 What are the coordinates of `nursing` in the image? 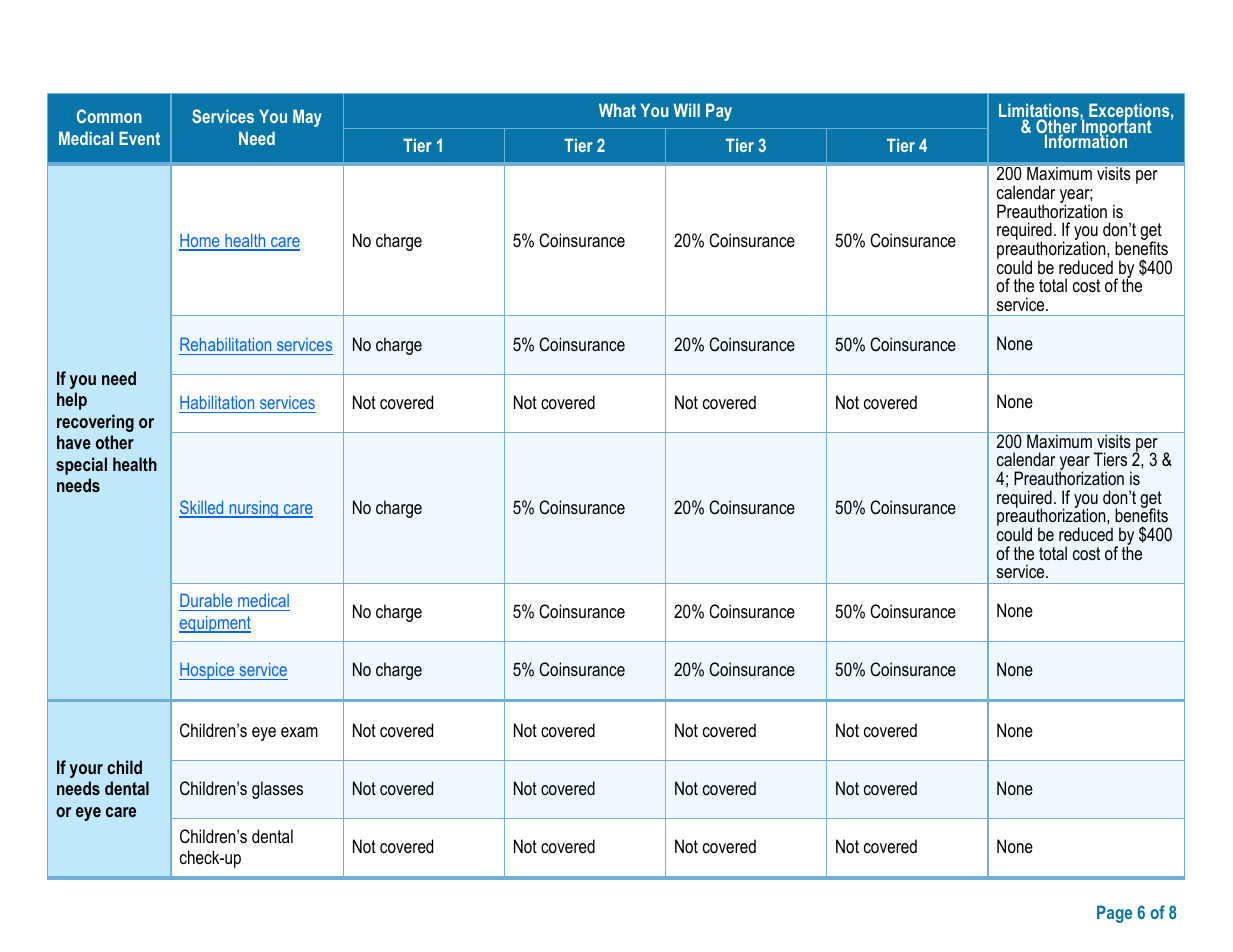 It's located at (253, 509).
